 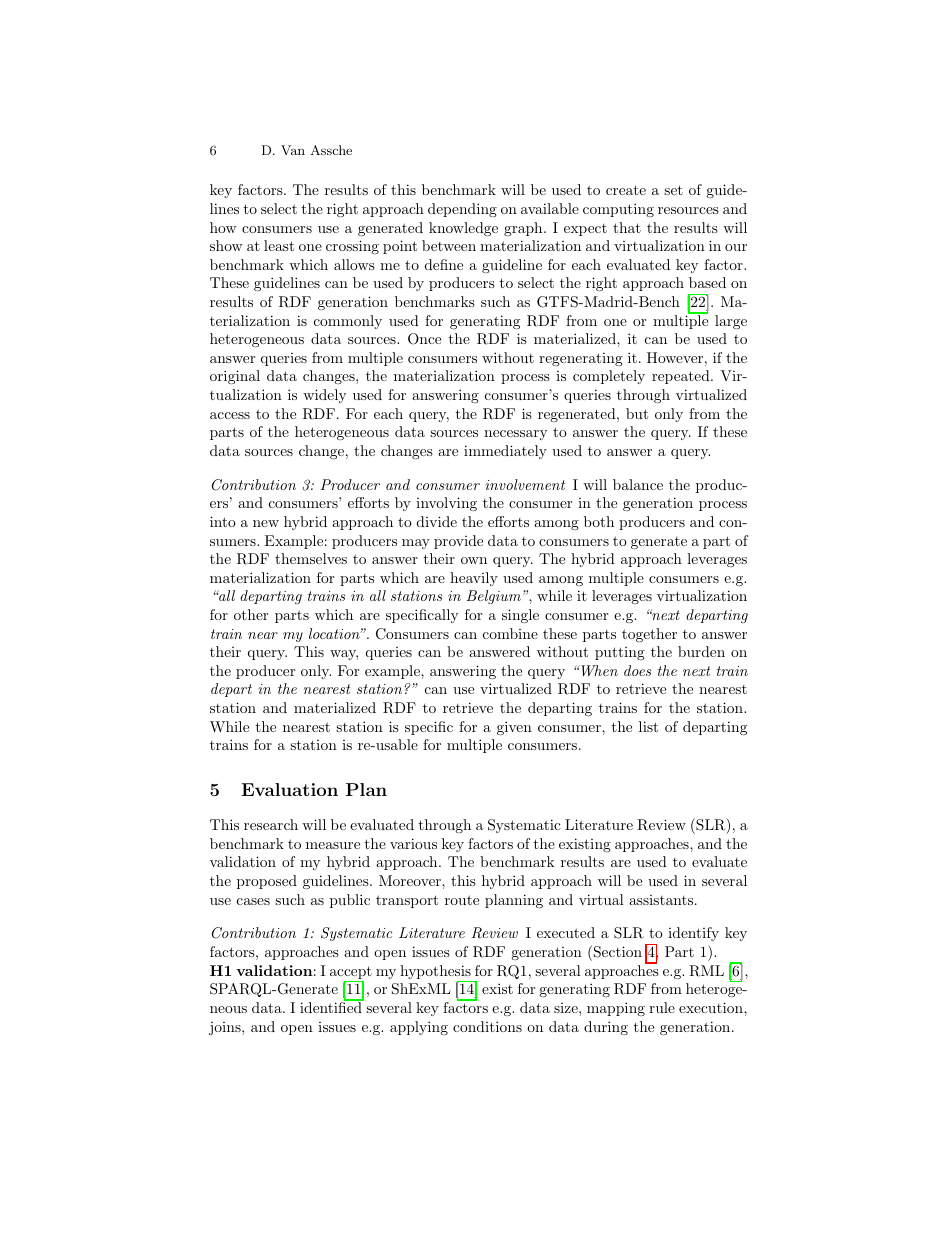 I want to click on Van, so click(x=293, y=150).
